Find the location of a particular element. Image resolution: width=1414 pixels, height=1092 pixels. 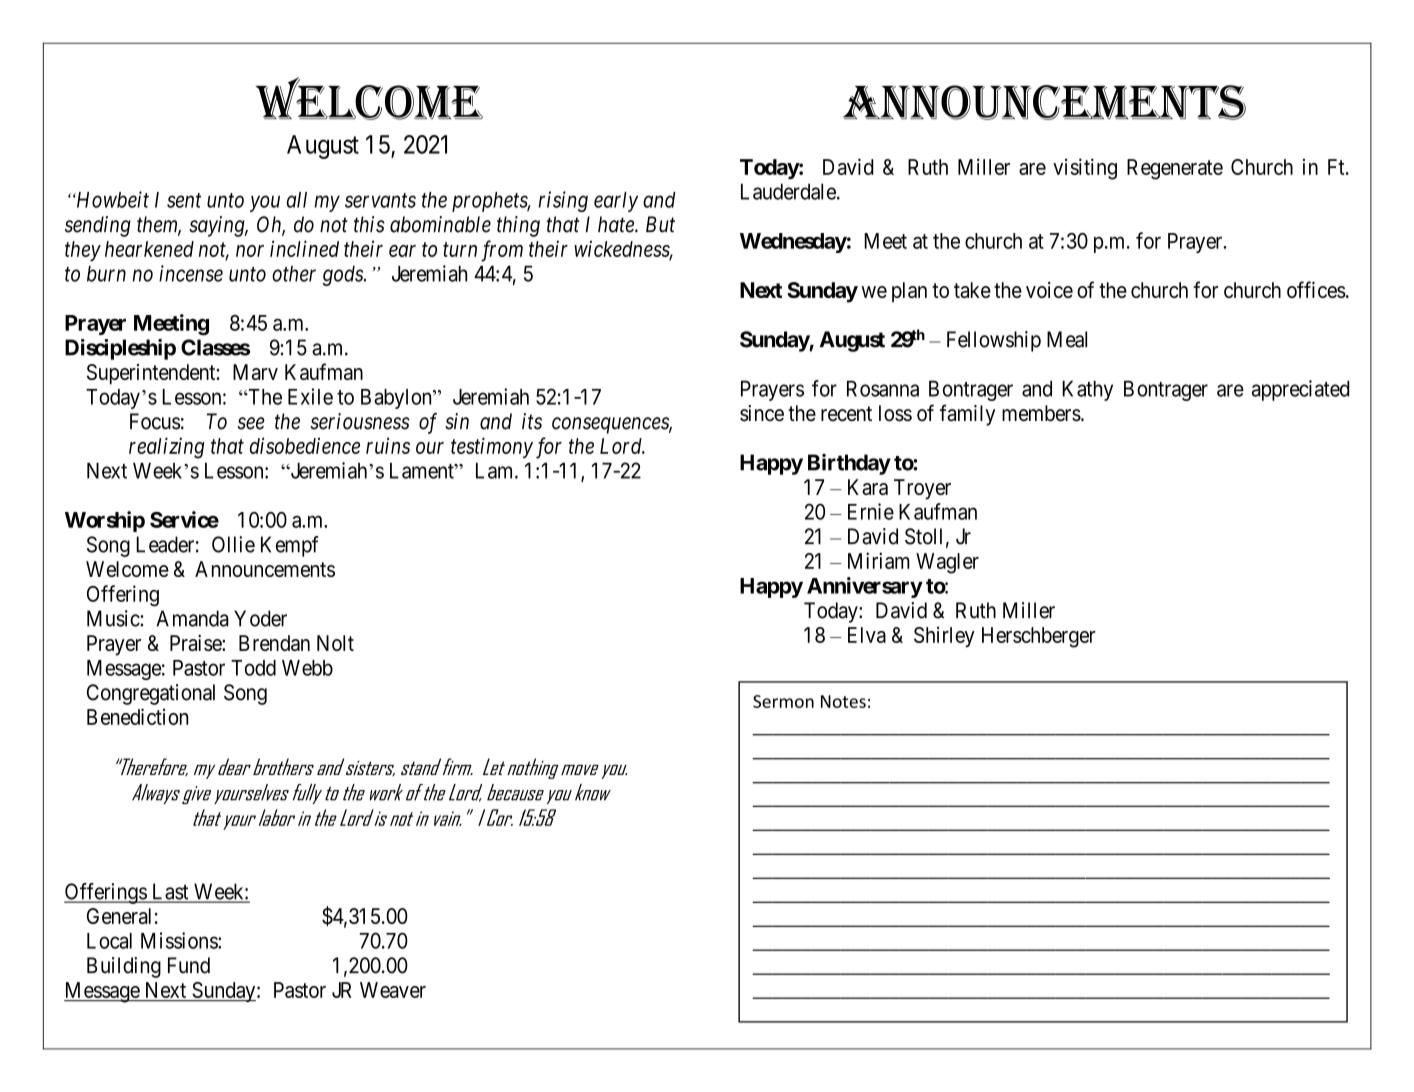

Missions is located at coordinates (180, 940).
